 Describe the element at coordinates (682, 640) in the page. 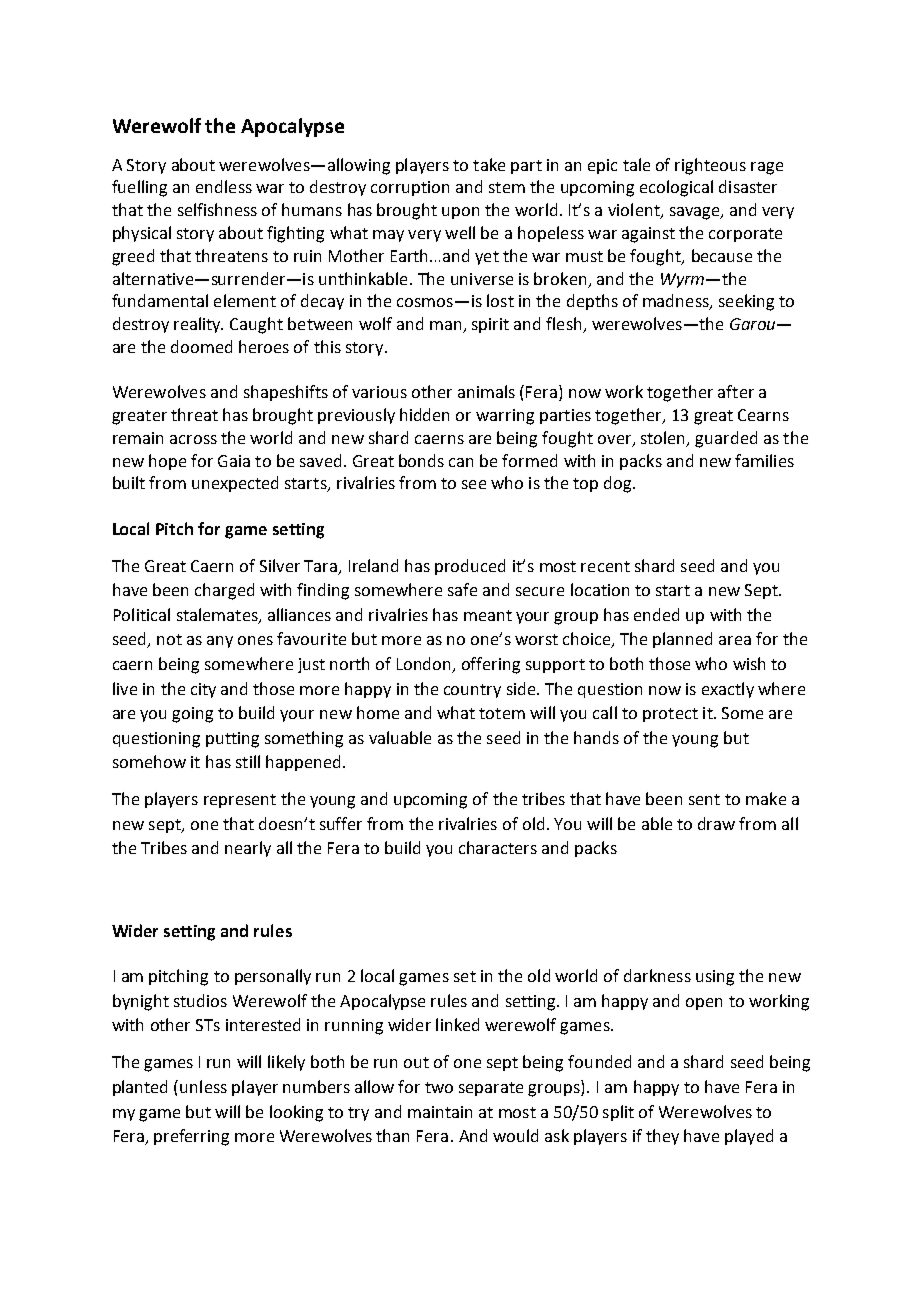

I see `planned` at that location.
